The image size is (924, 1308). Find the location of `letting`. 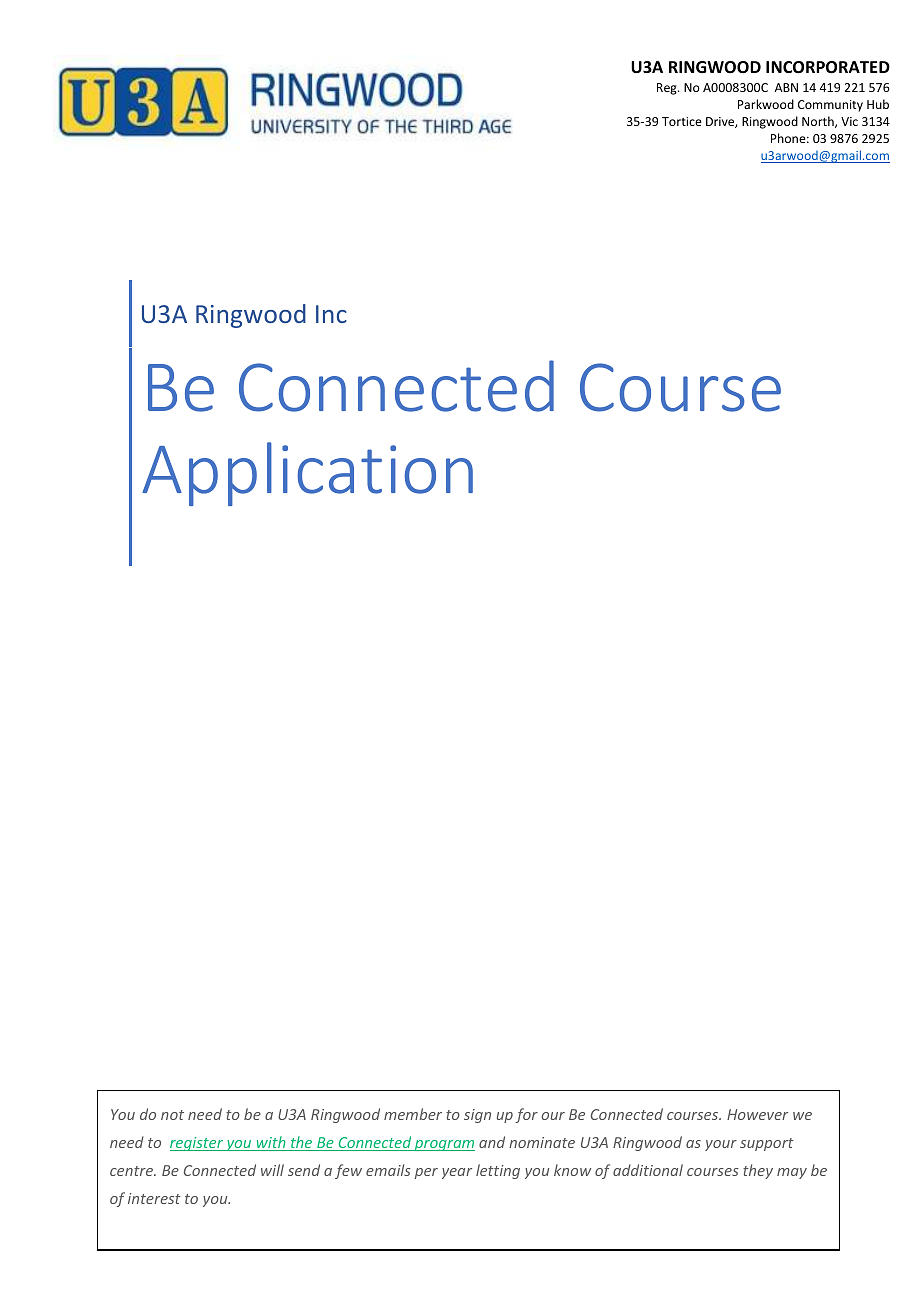

letting is located at coordinates (498, 1171).
